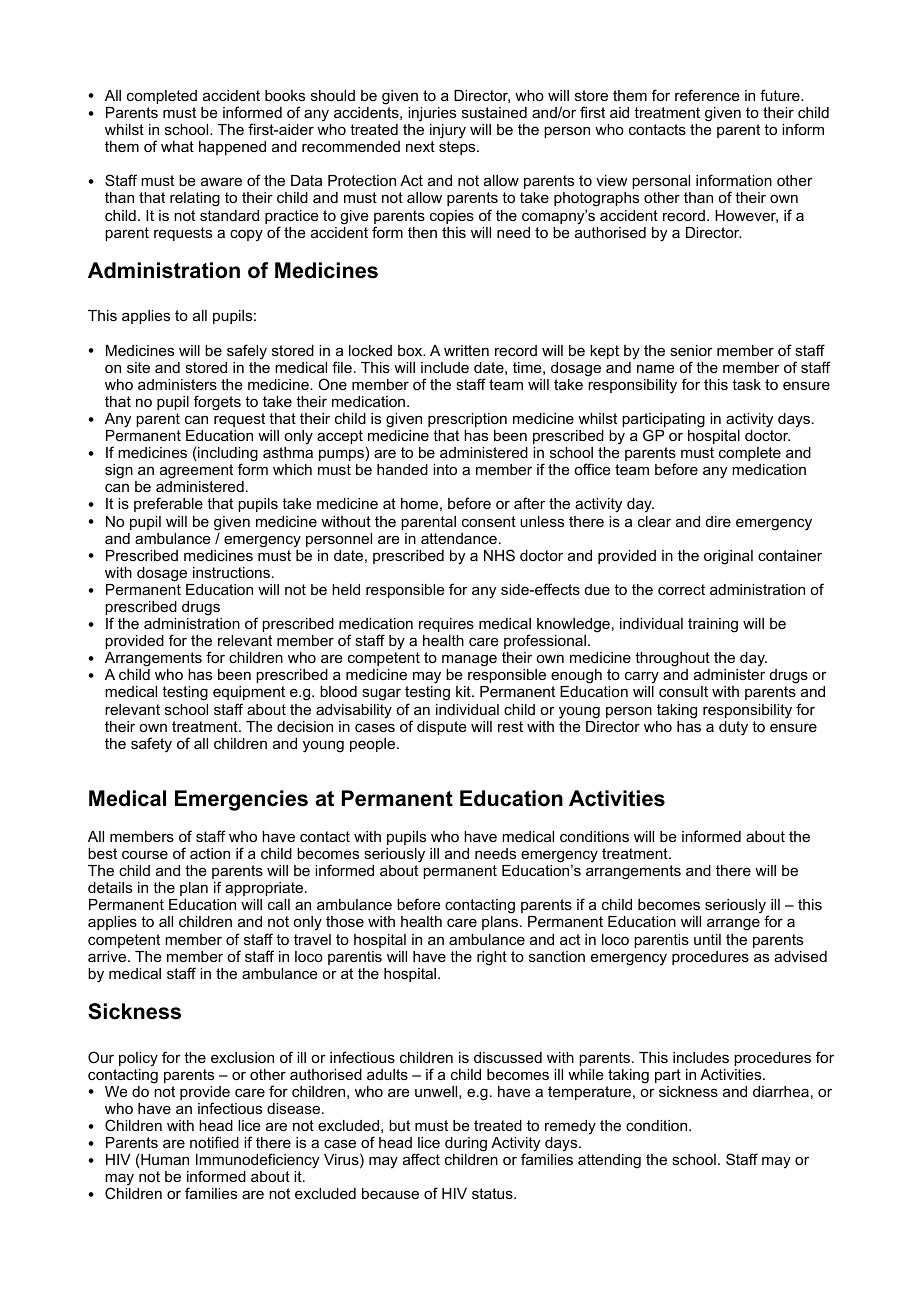 The width and height of the document is (924, 1308). Describe the element at coordinates (249, 695) in the document. I see `equipment` at that location.
